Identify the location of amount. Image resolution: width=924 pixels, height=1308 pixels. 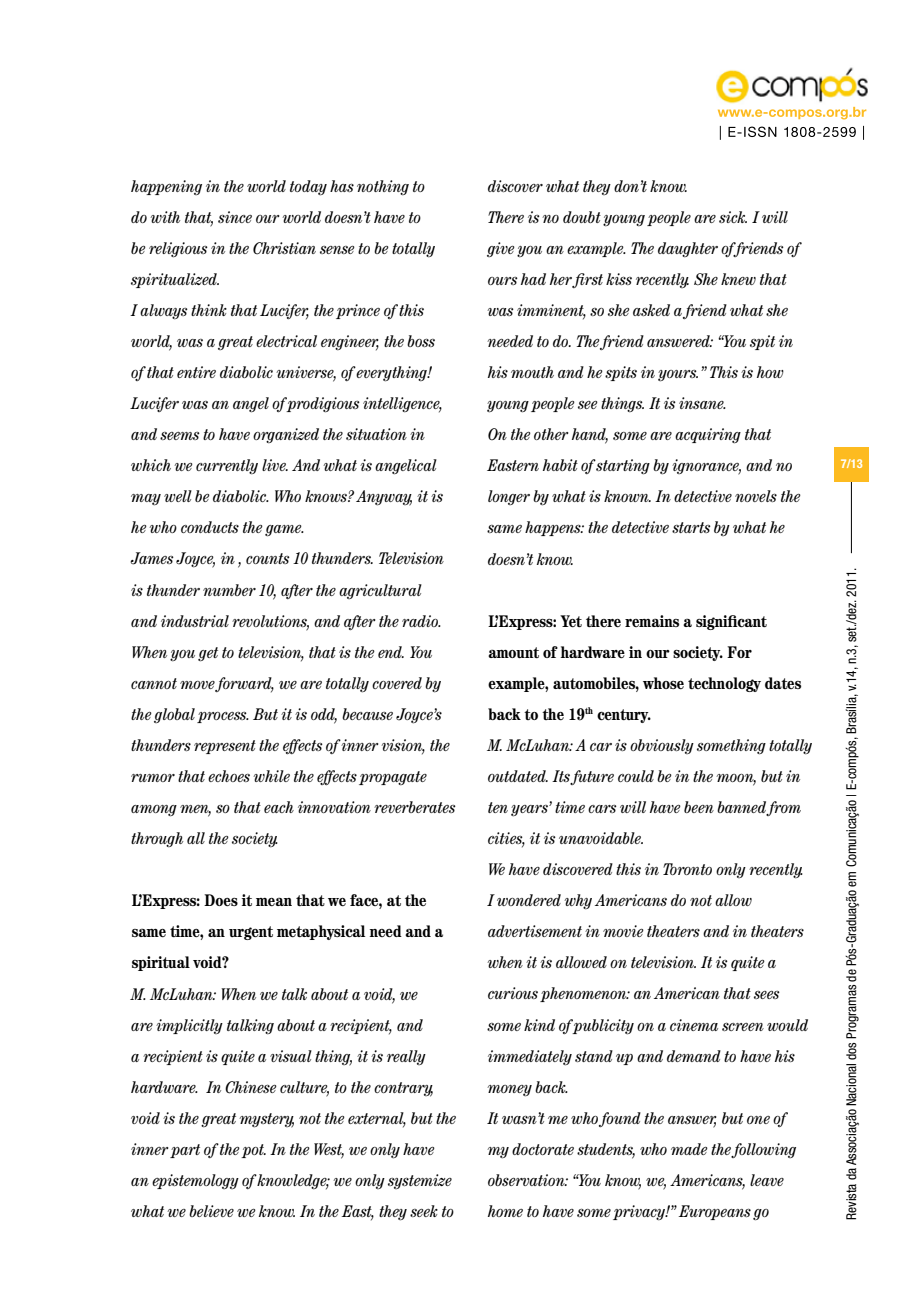
(513, 652).
